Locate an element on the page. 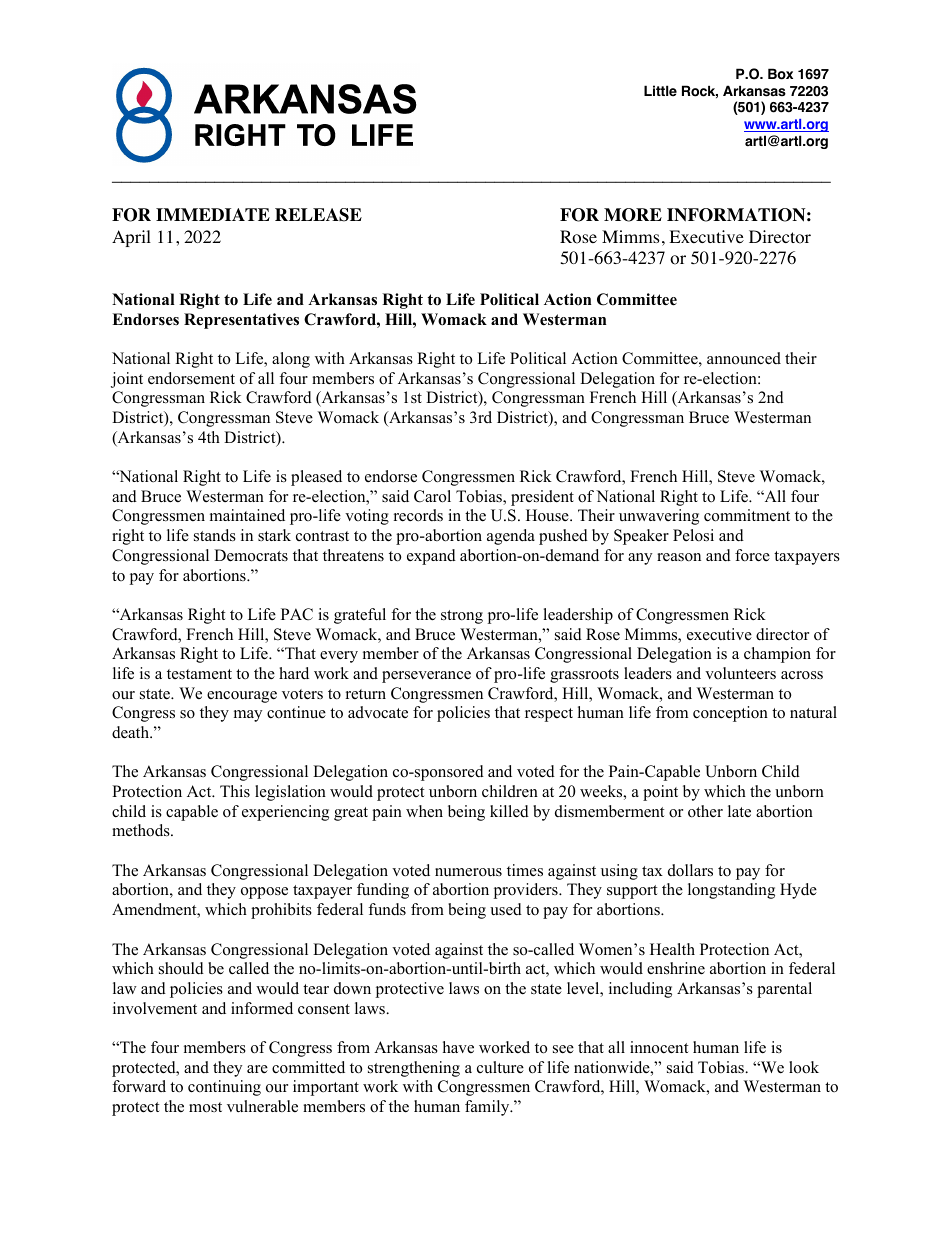 The width and height of the image is (952, 1233). IMMEDIATE is located at coordinates (213, 214).
